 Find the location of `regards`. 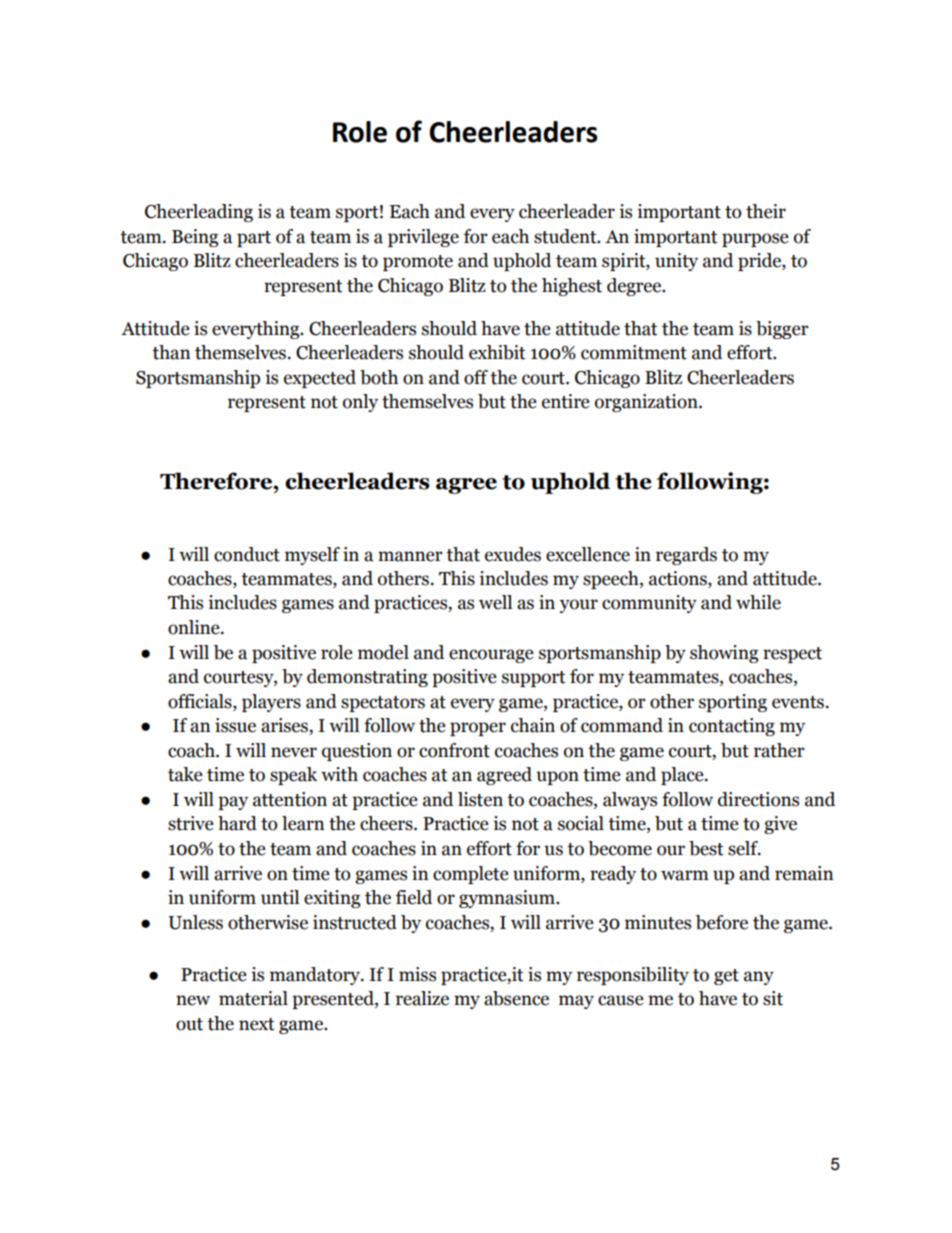

regards is located at coordinates (686, 556).
